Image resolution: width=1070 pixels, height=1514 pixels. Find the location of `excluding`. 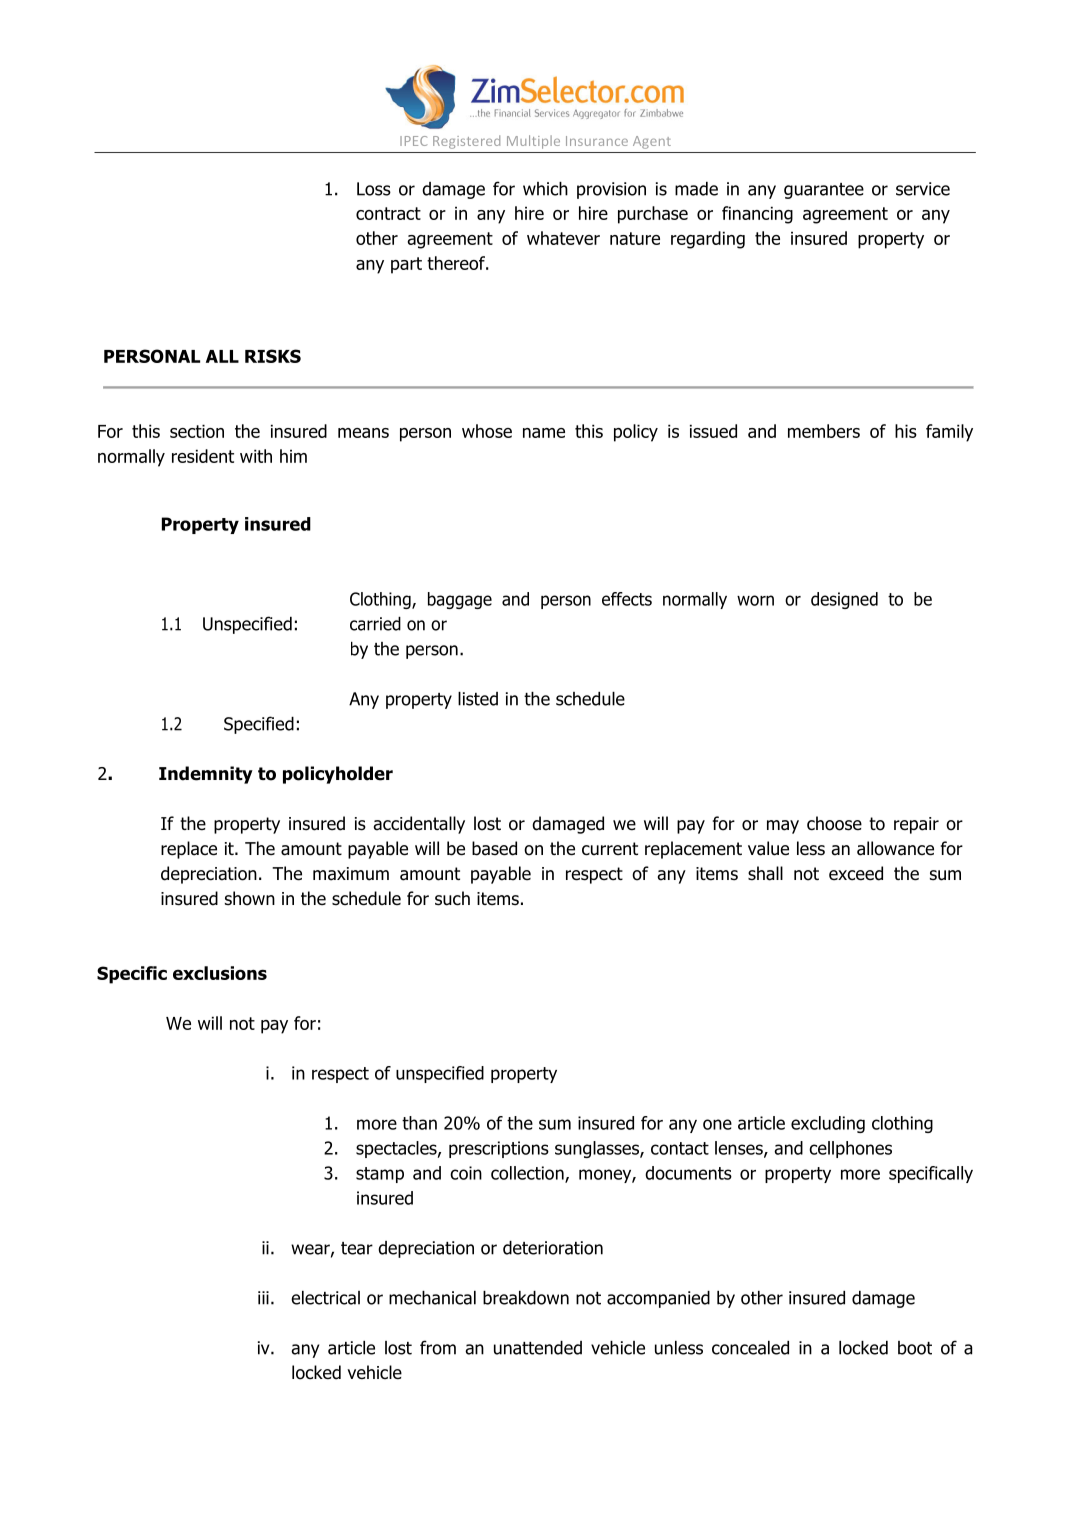

excluding is located at coordinates (828, 1124).
